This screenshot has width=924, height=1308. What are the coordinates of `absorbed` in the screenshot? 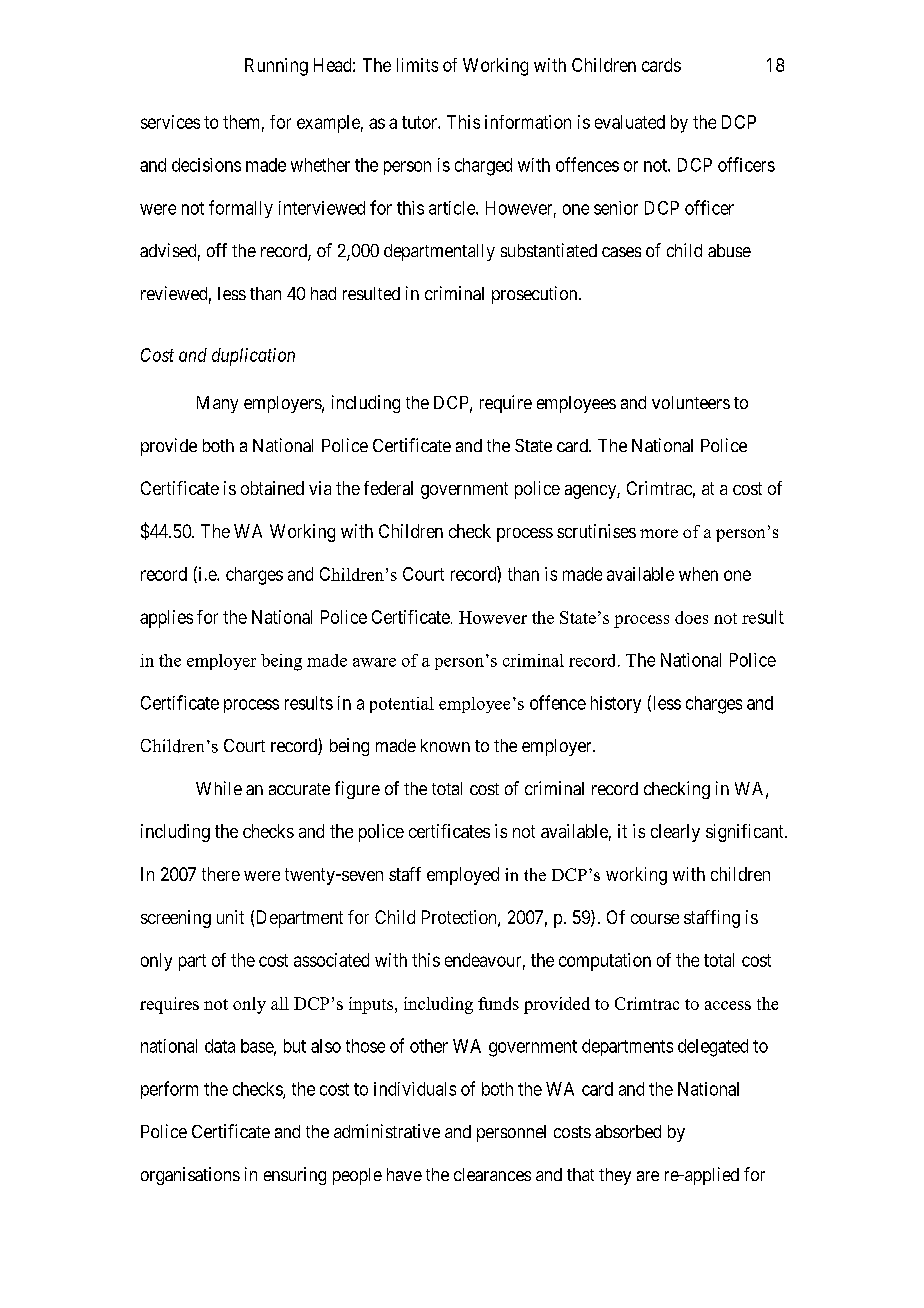 It's located at (628, 1131).
